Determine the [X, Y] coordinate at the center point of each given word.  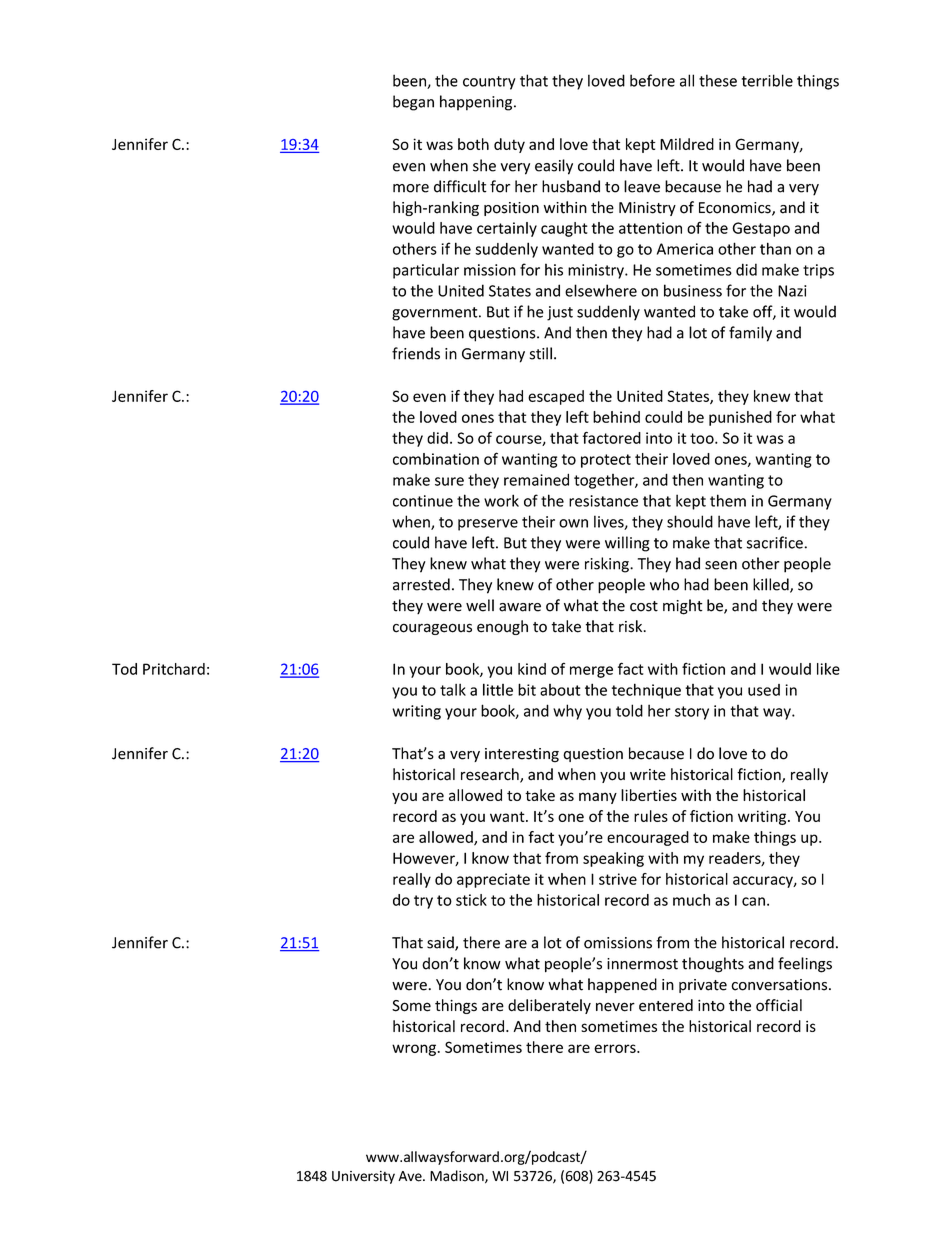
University [363, 1177]
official [779, 1005]
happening [477, 103]
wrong [414, 1050]
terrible [767, 80]
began [413, 103]
